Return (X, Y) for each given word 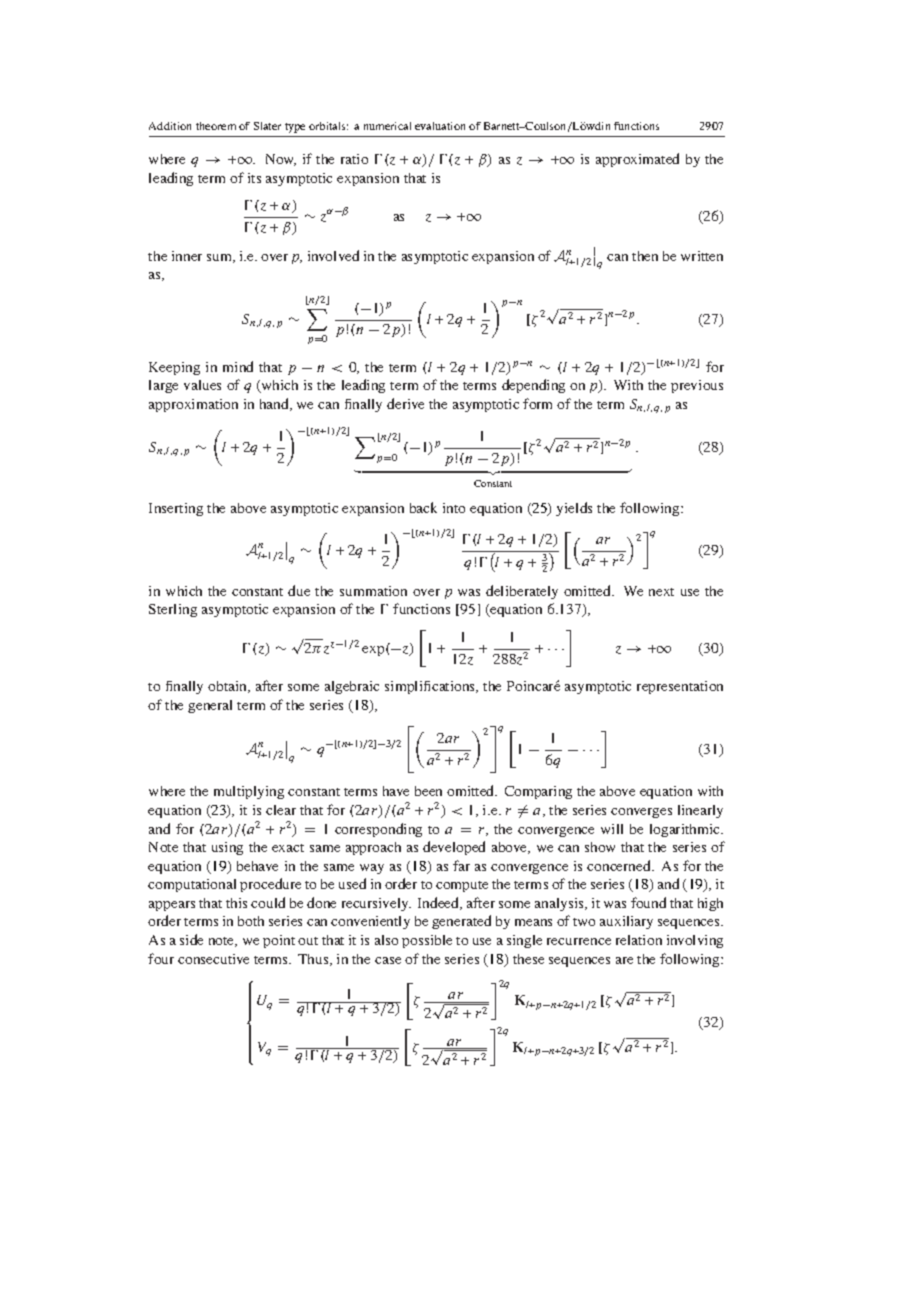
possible (427, 941)
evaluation (440, 126)
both (251, 921)
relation (639, 940)
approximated (637, 160)
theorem (216, 126)
